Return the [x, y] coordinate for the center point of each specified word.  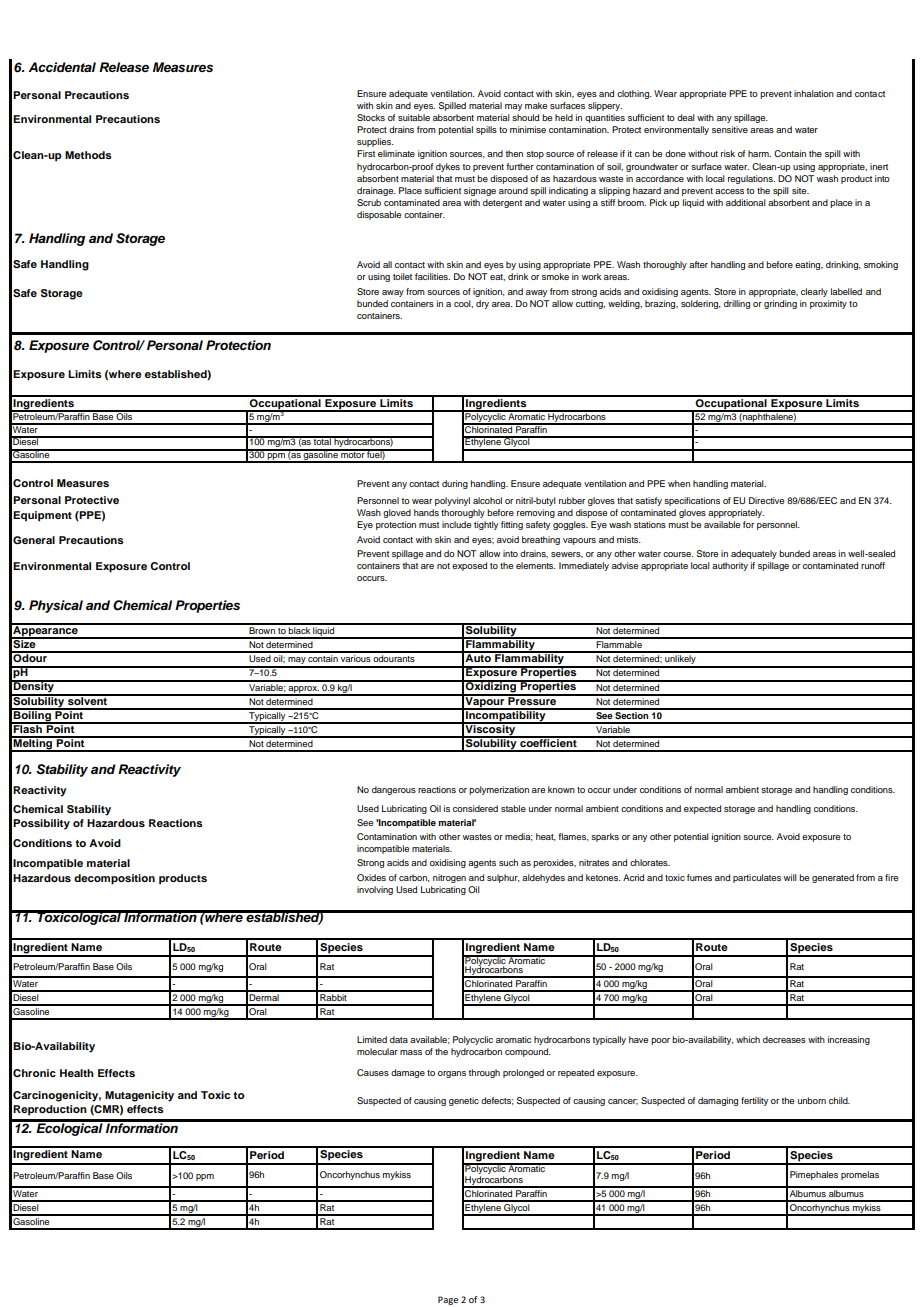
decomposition [114, 879]
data [399, 1039]
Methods [88, 155]
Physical [56, 606]
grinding [780, 304]
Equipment [42, 516]
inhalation [814, 93]
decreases [784, 1039]
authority [730, 566]
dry [482, 304]
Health [77, 1073]
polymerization [499, 790]
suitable [414, 117]
